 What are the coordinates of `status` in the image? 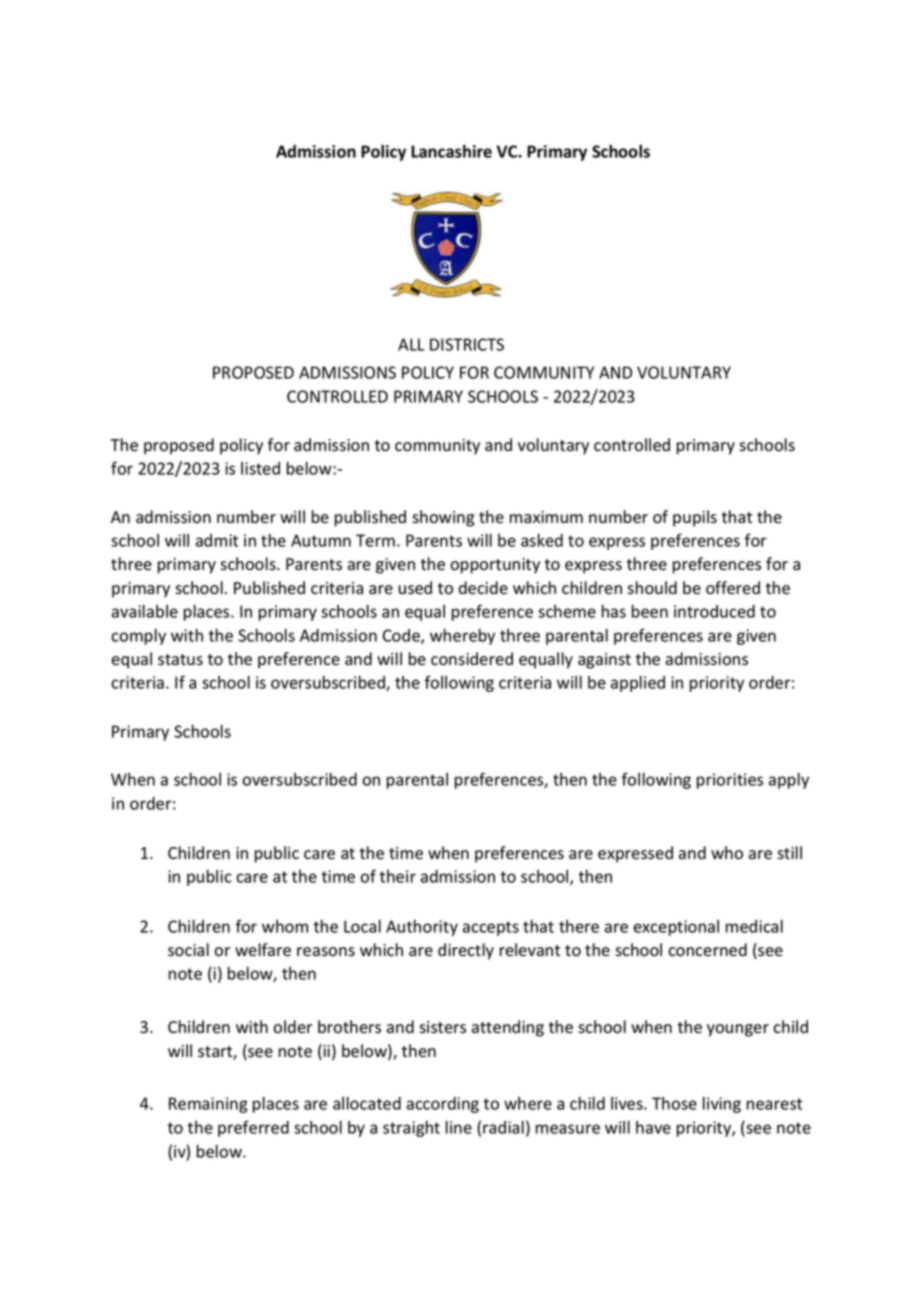 It's located at (180, 660).
